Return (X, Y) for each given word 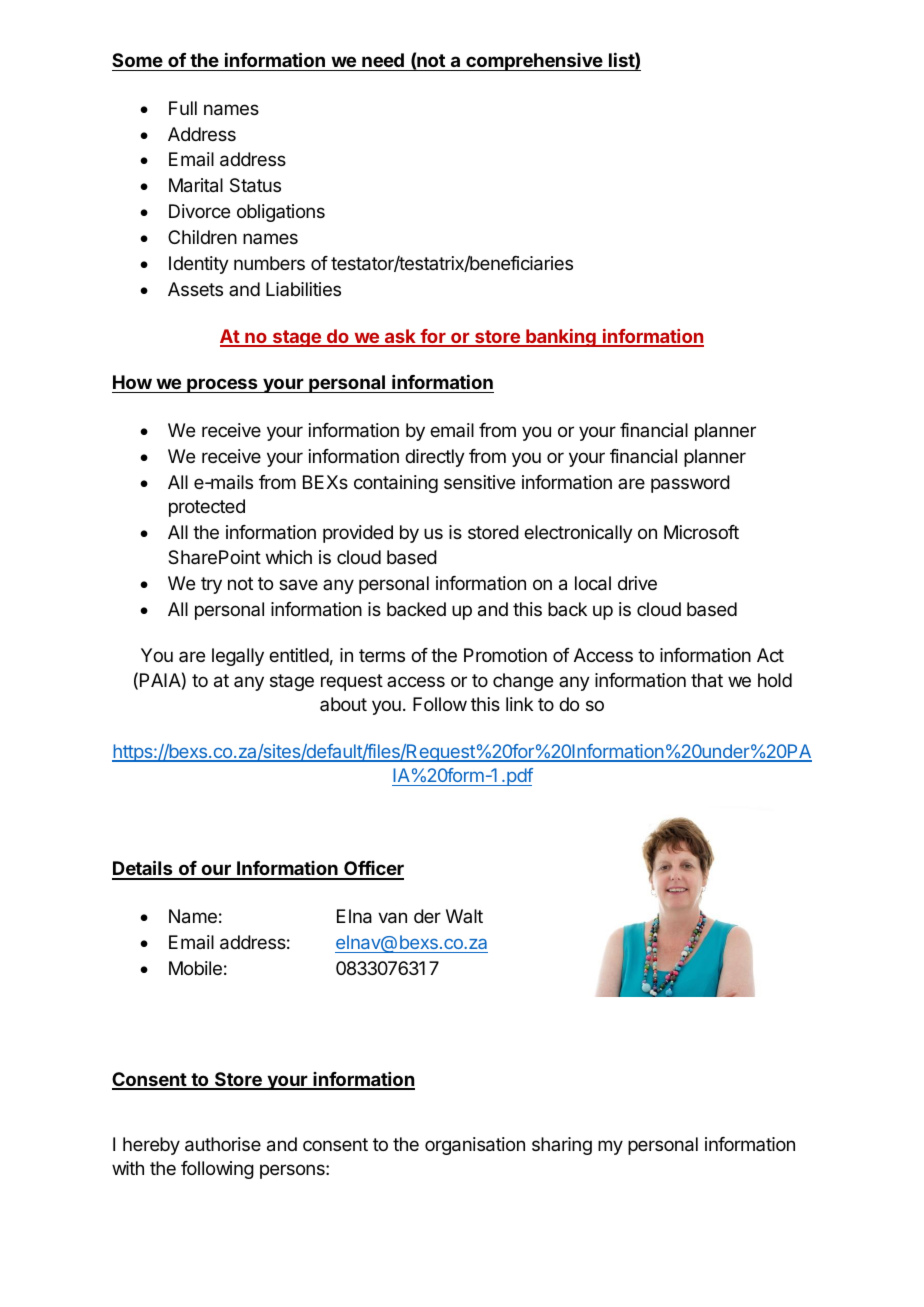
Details (143, 869)
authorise (223, 1144)
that (707, 680)
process (222, 385)
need (383, 60)
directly (435, 458)
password (690, 484)
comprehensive (534, 62)
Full (183, 108)
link (519, 704)
